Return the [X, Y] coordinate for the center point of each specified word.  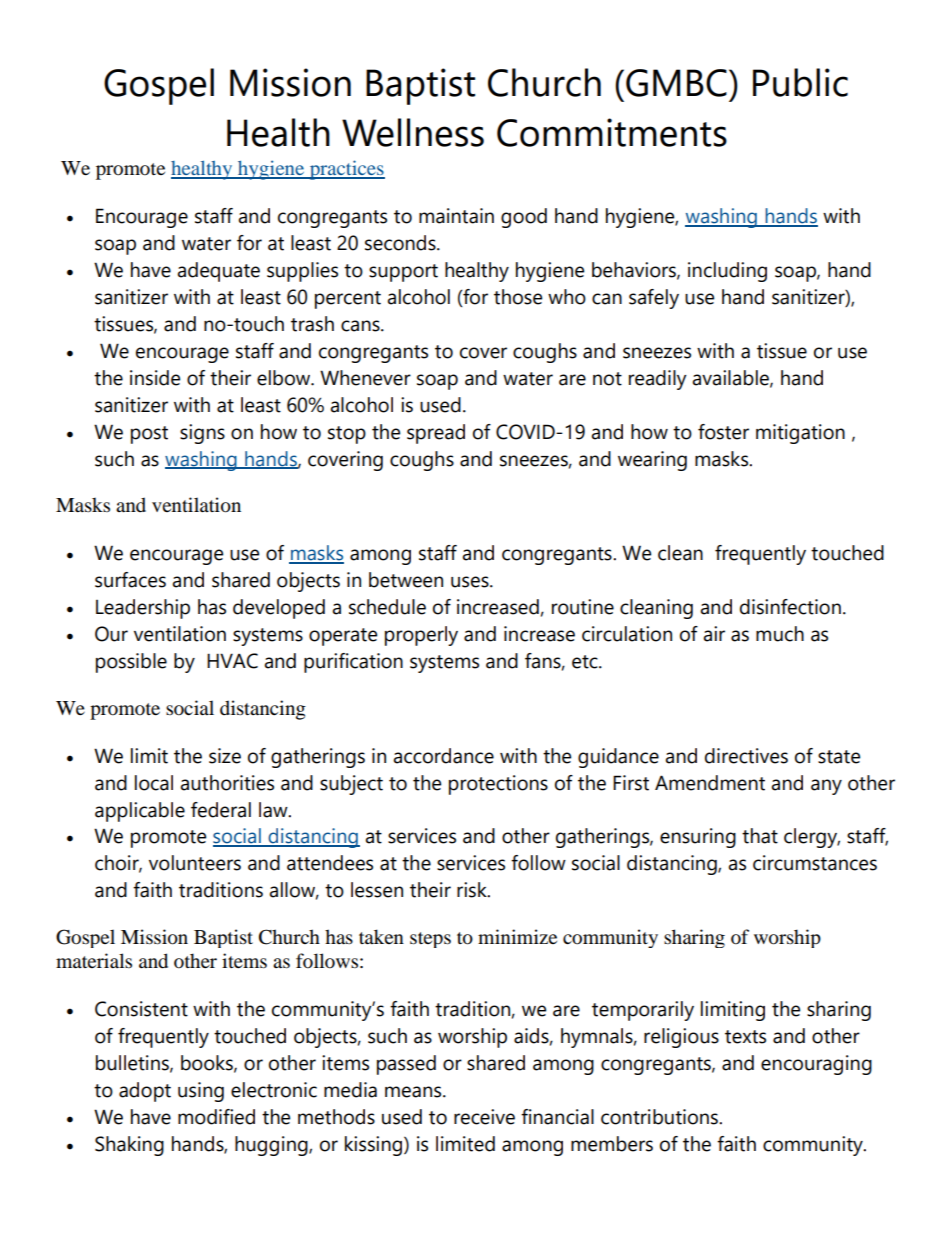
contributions [660, 1117]
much [780, 634]
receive [484, 1117]
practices [346, 170]
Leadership [143, 609]
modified [216, 1117]
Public [800, 82]
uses [471, 582]
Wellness [413, 132]
